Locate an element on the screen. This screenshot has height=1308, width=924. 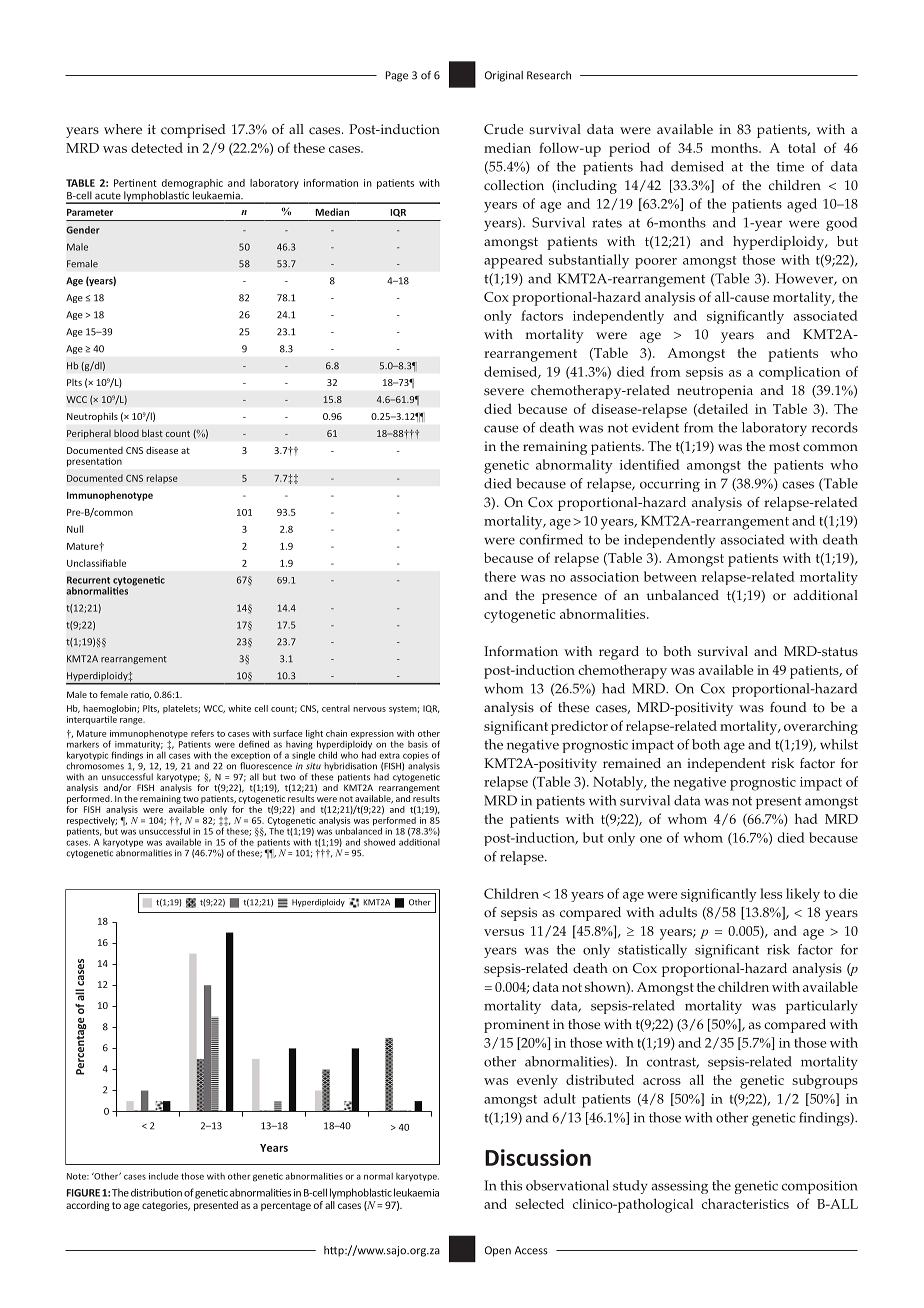
categories is located at coordinates (166, 1206).
